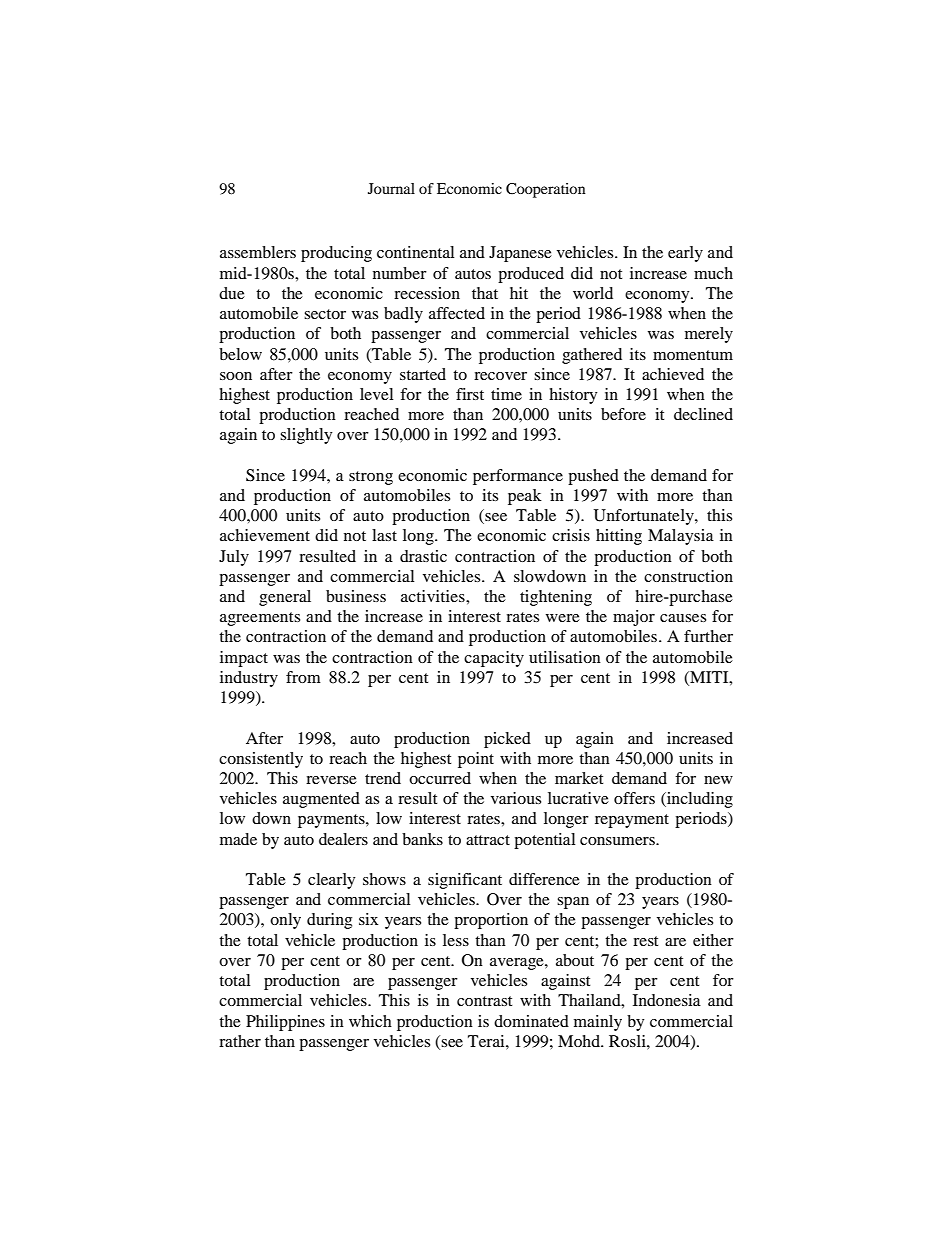 This screenshot has height=1233, width=952. I want to click on point, so click(476, 760).
